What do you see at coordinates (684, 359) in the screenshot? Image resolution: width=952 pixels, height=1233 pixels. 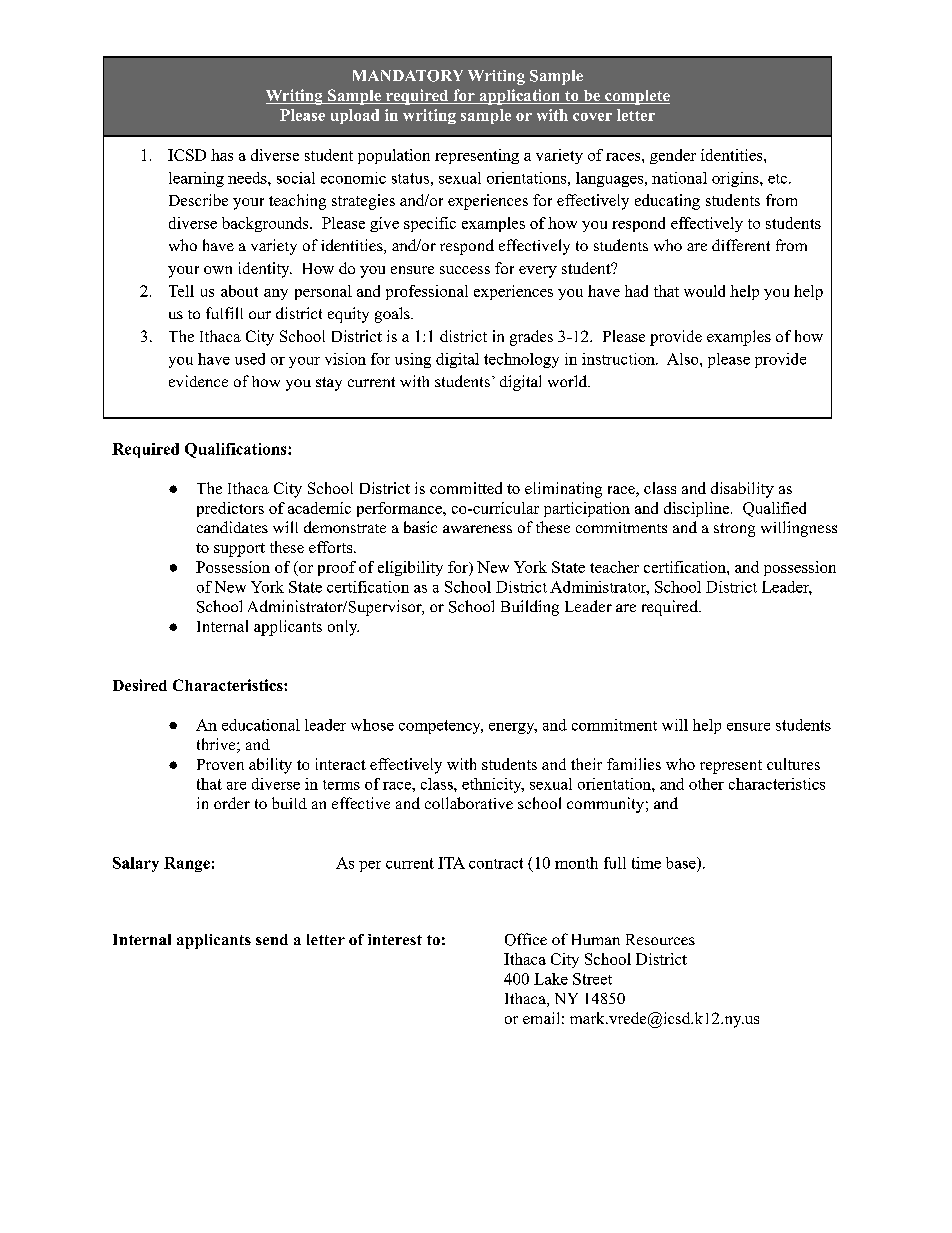 I see `Also` at bounding box center [684, 359].
